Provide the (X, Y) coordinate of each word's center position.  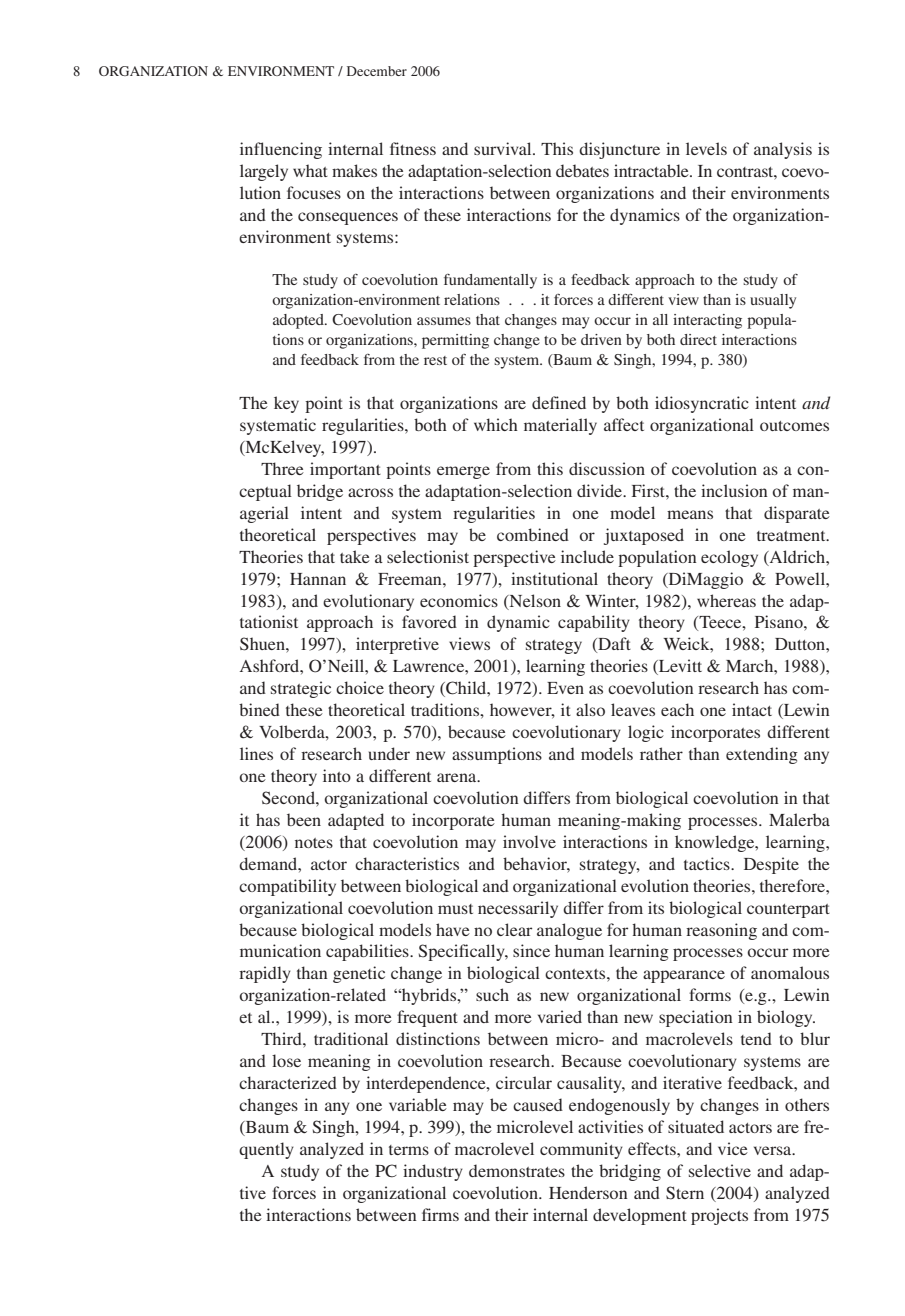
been (304, 819)
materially (560, 426)
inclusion (734, 490)
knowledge (716, 843)
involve (529, 841)
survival (504, 148)
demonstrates (517, 1170)
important (345, 470)
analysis (783, 150)
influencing (281, 150)
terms (409, 1150)
